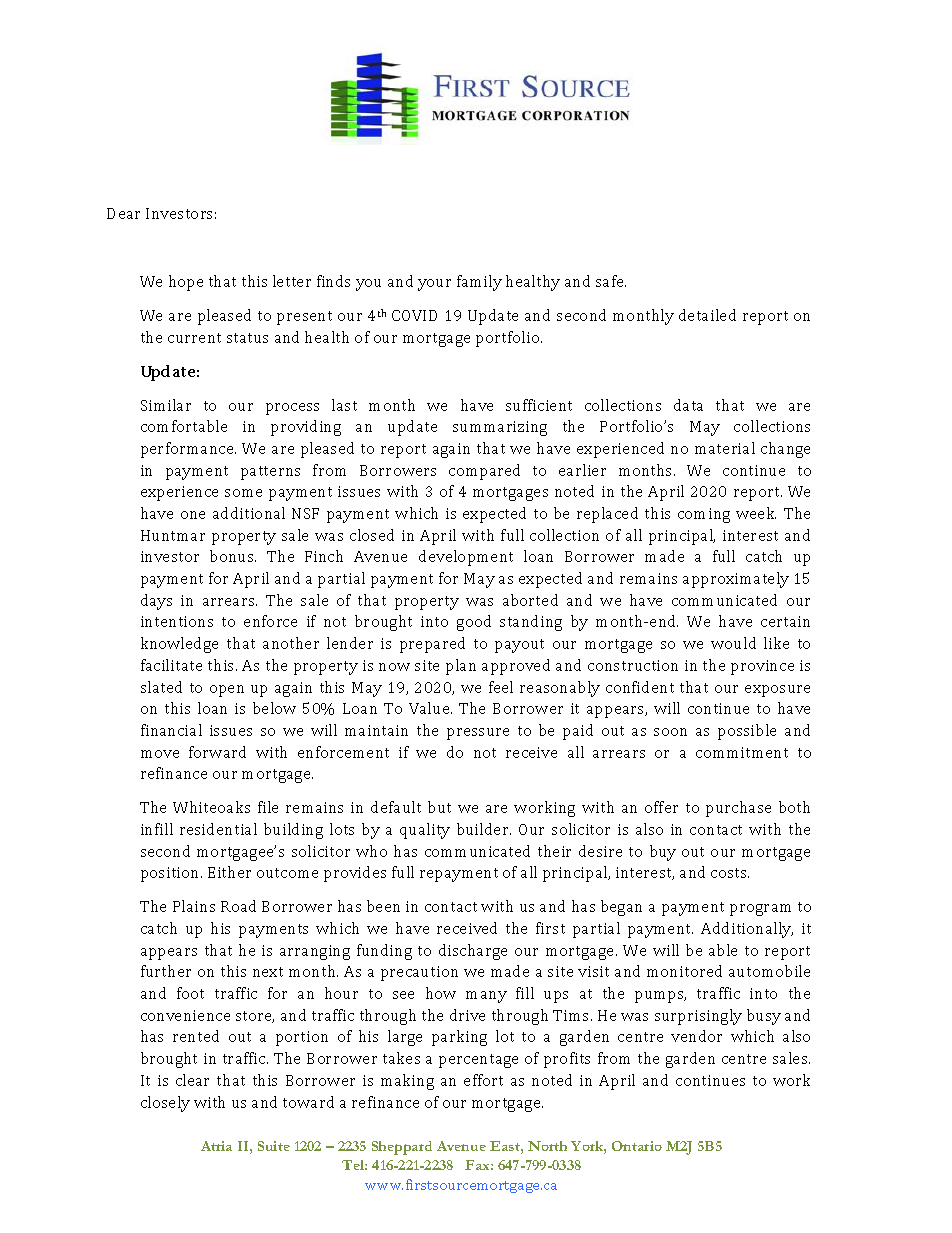 The width and height of the image is (952, 1233). Describe the element at coordinates (484, 829) in the image. I see `builder` at that location.
